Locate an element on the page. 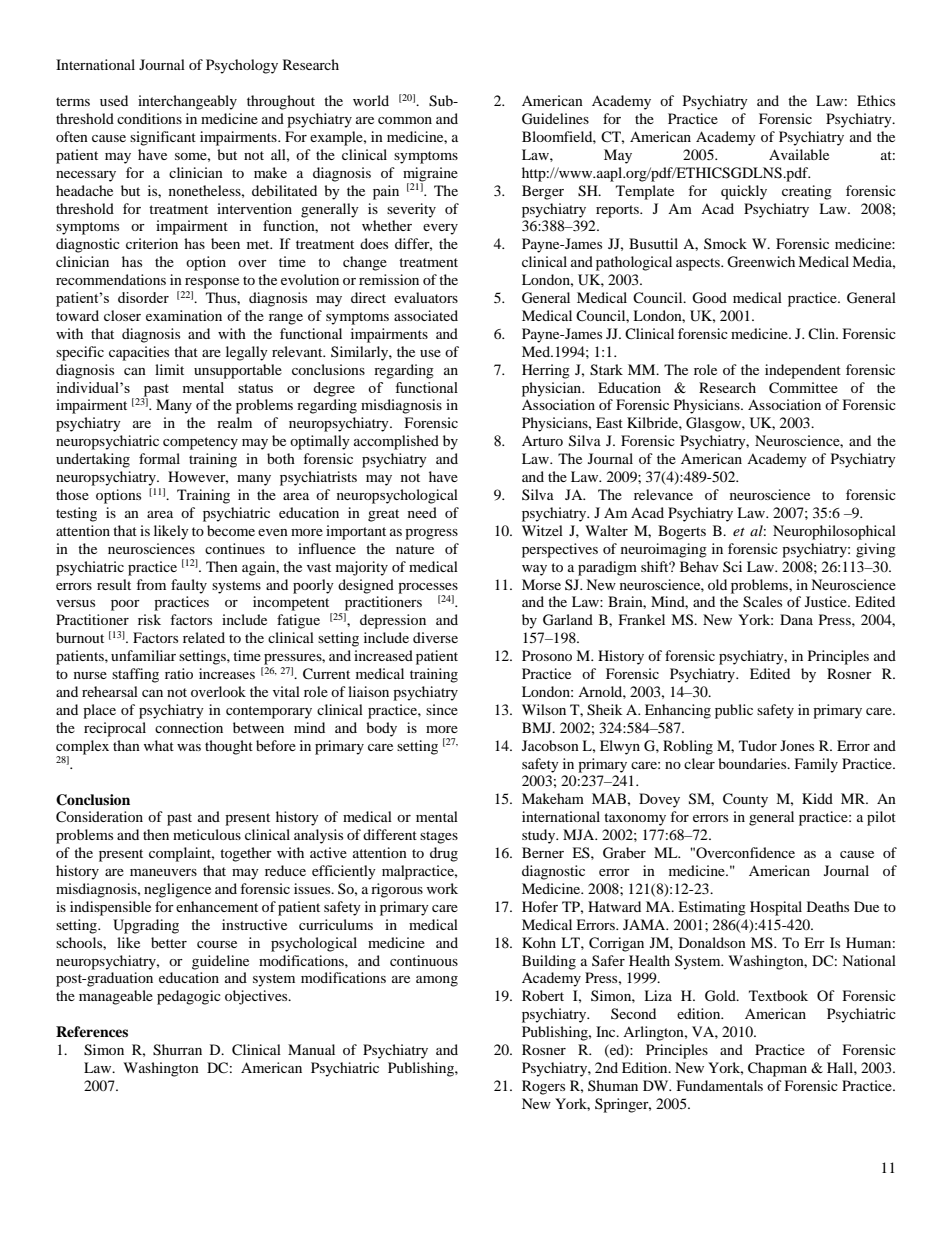  since is located at coordinates (442, 709).
